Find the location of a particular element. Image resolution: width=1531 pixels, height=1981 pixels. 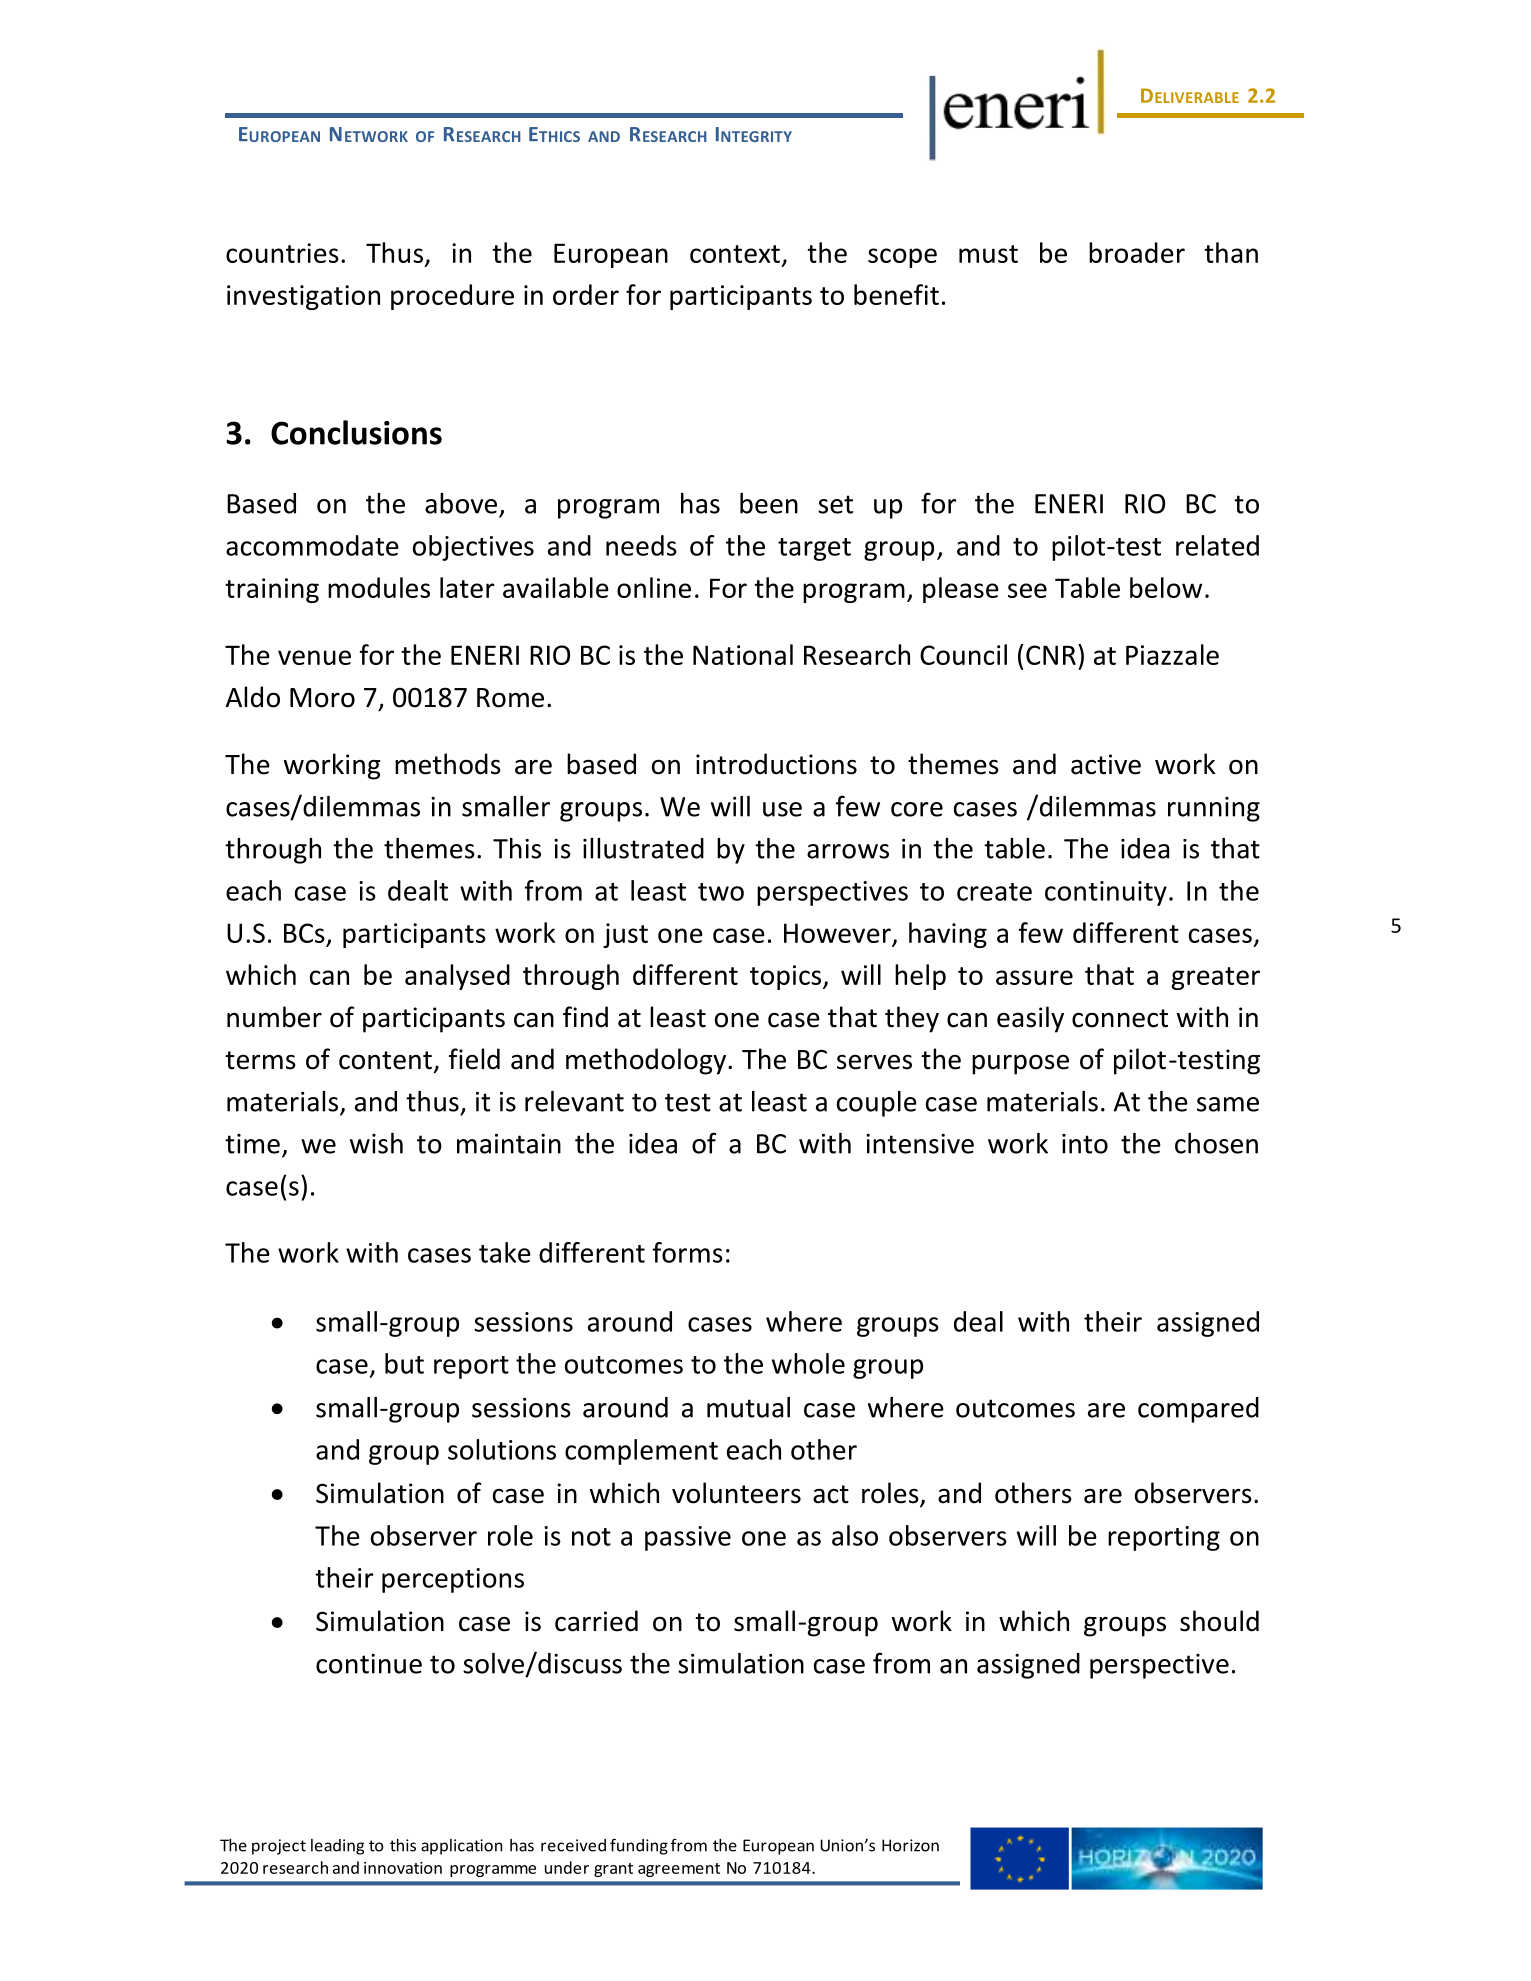

broader is located at coordinates (1137, 252).
